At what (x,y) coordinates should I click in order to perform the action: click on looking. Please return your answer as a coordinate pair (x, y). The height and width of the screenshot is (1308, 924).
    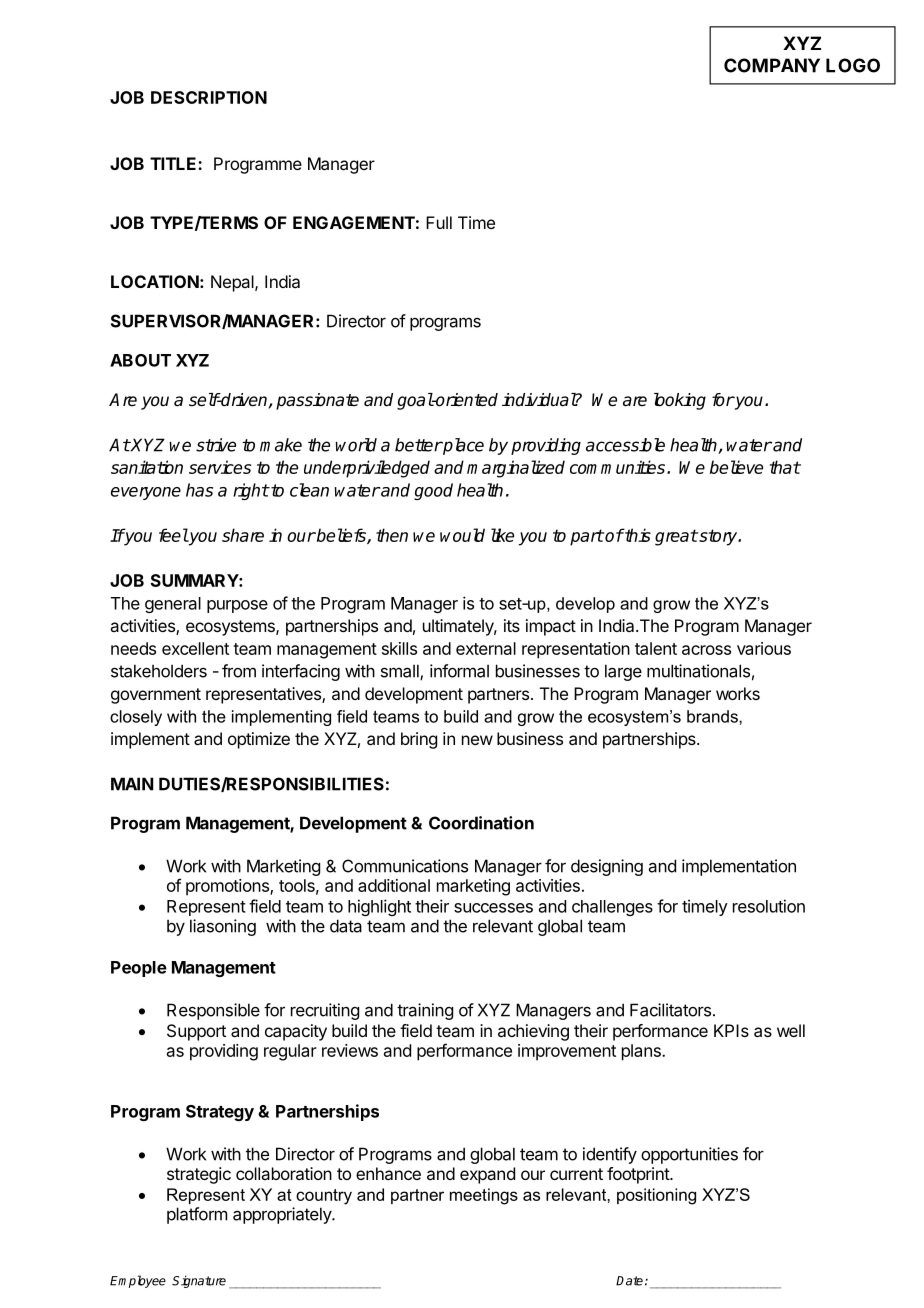
    Looking at the image, I should click on (680, 401).
